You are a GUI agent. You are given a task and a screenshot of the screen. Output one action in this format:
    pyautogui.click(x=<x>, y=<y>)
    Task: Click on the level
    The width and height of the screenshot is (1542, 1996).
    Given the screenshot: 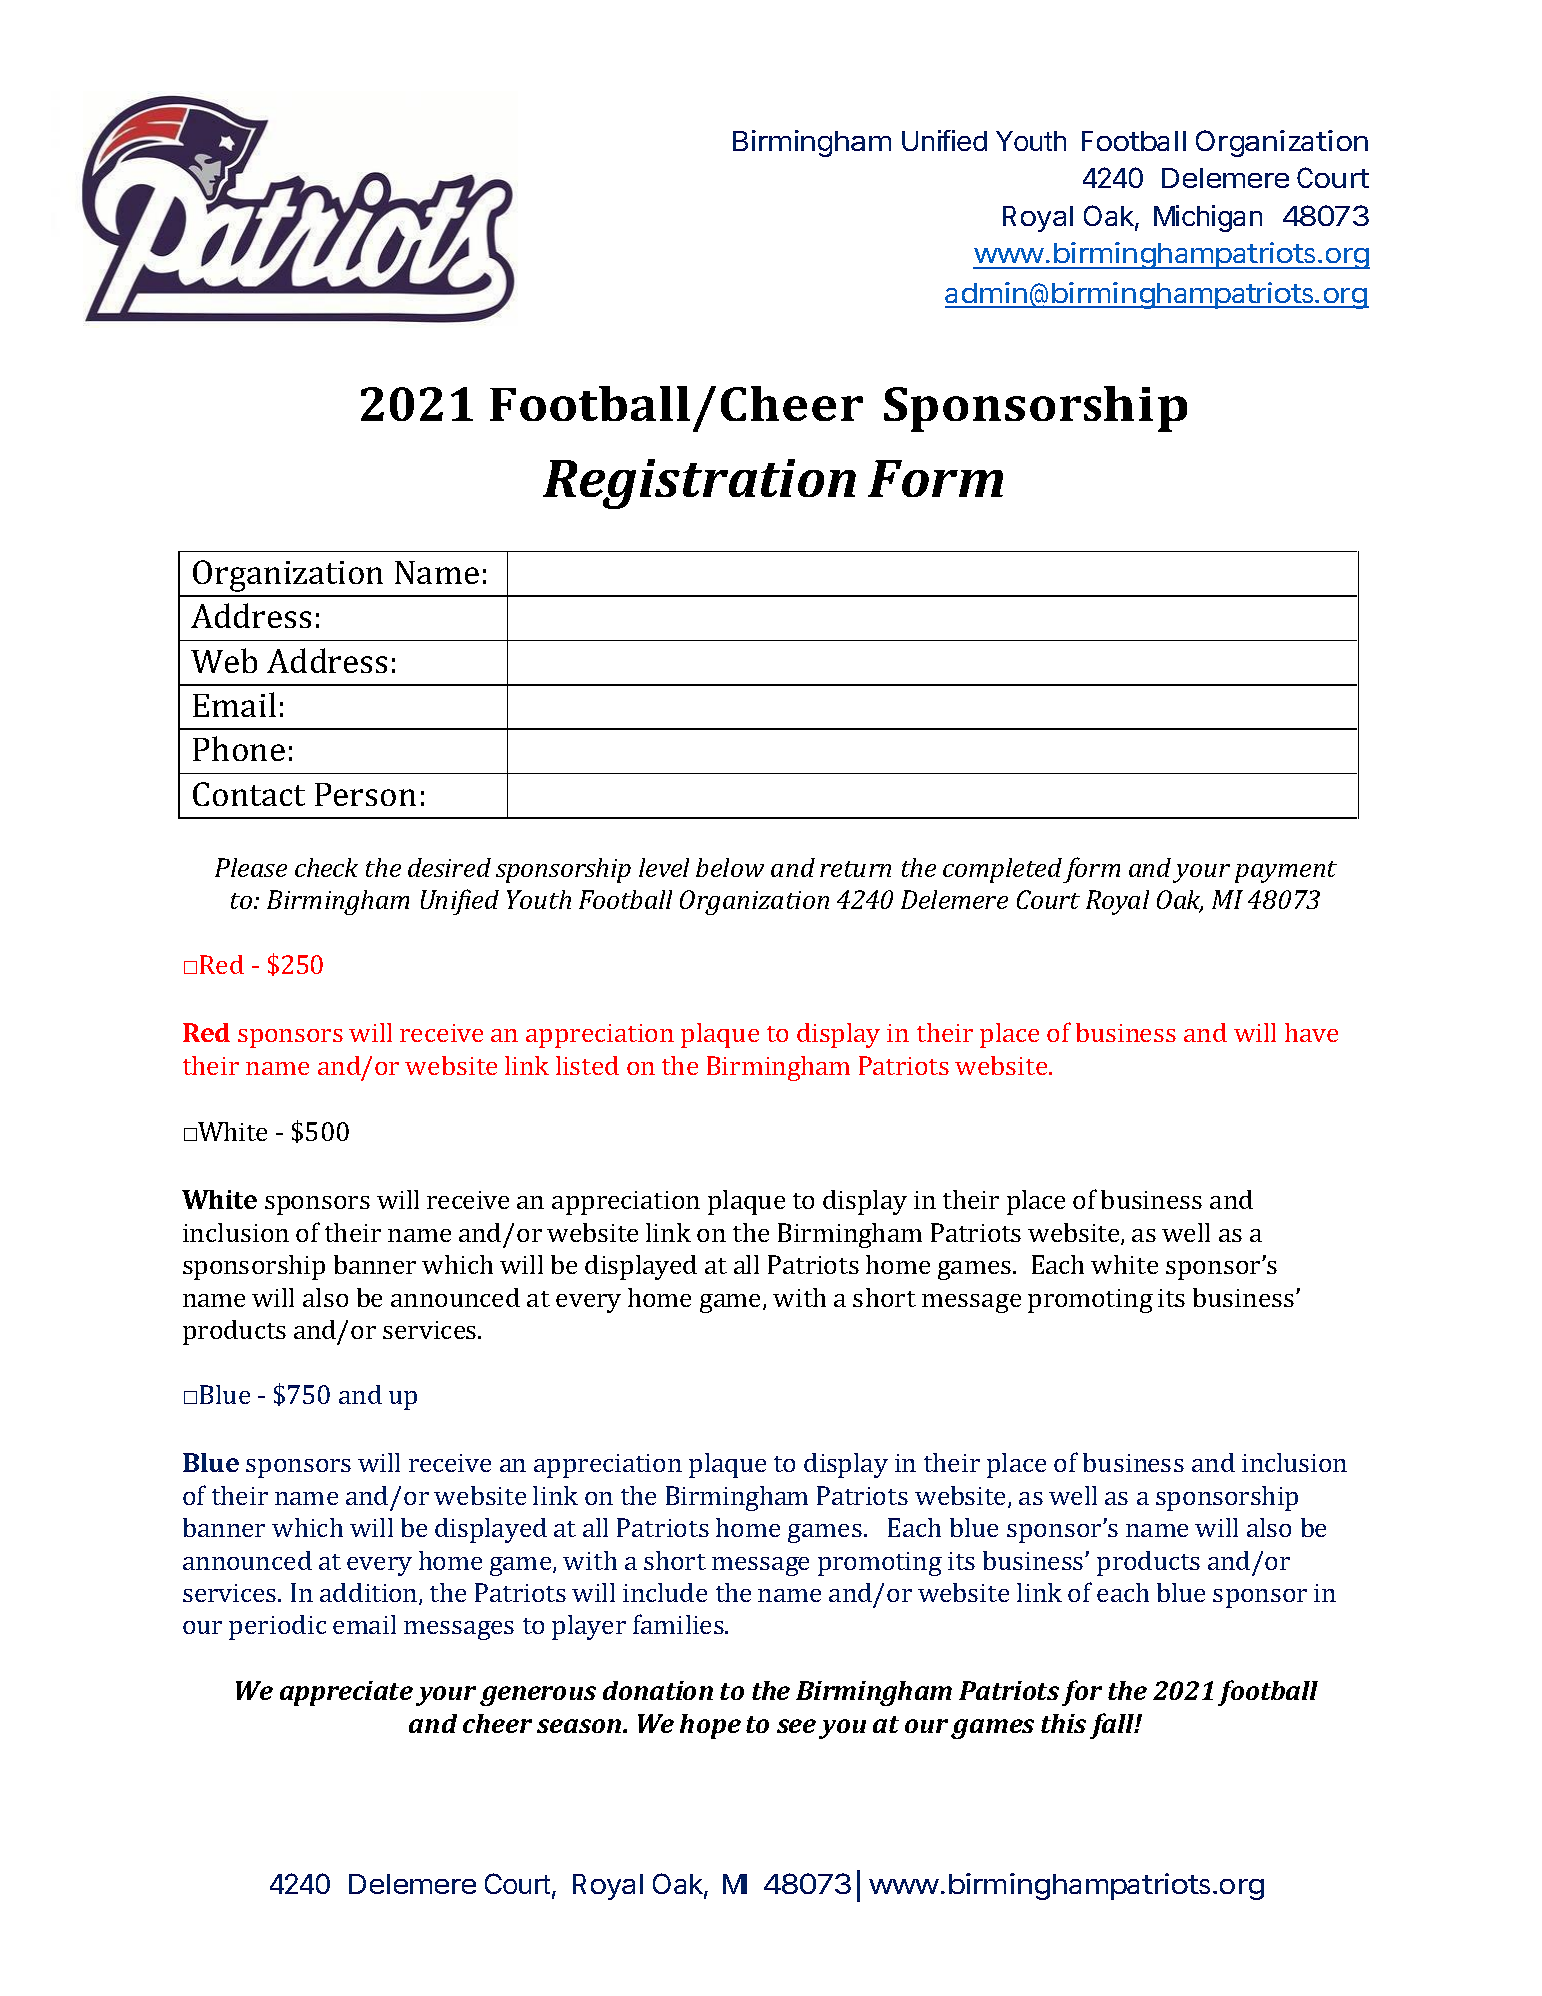 What is the action you would take?
    pyautogui.click(x=664, y=867)
